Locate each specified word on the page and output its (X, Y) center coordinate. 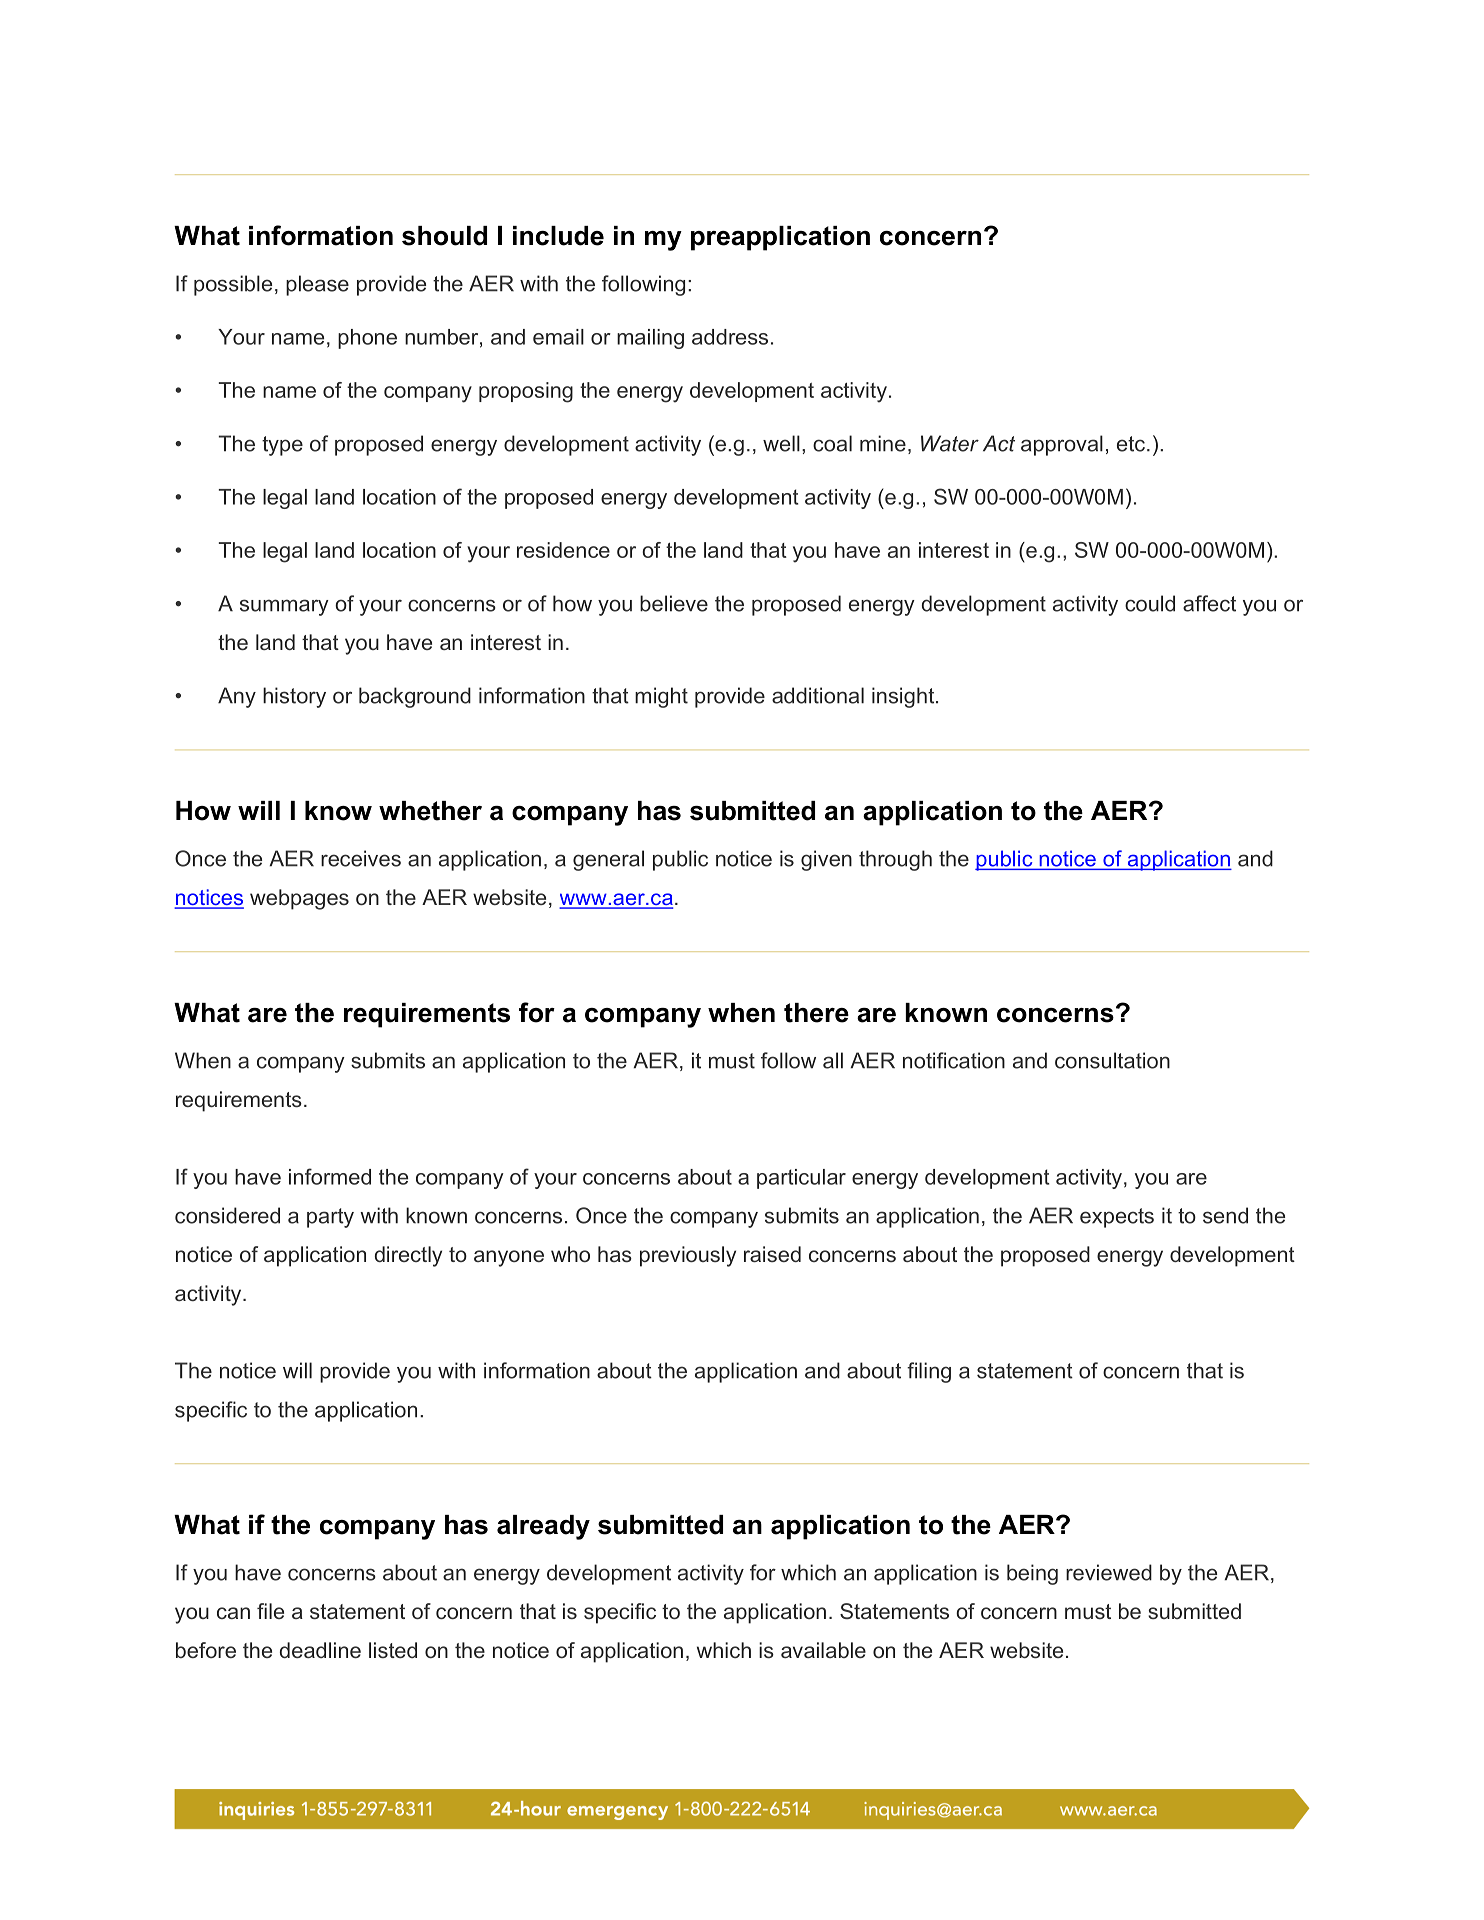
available (823, 1650)
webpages (299, 899)
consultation (1112, 1060)
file (270, 1611)
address (730, 337)
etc (1131, 444)
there (816, 1013)
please (317, 285)
